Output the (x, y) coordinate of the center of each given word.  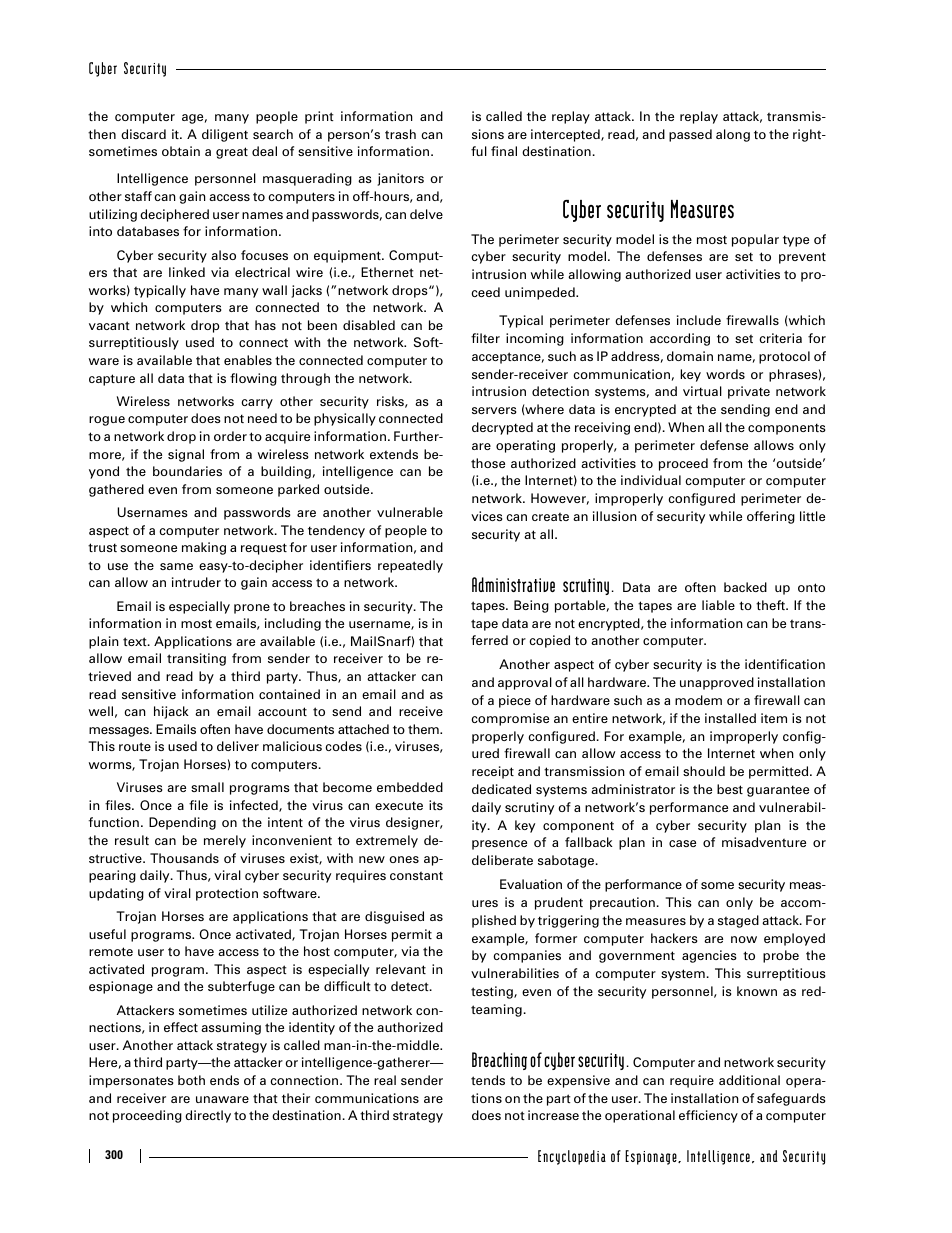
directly (208, 1116)
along (733, 135)
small (207, 787)
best (730, 789)
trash (400, 134)
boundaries (187, 471)
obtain (181, 151)
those (488, 463)
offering (771, 517)
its (436, 805)
